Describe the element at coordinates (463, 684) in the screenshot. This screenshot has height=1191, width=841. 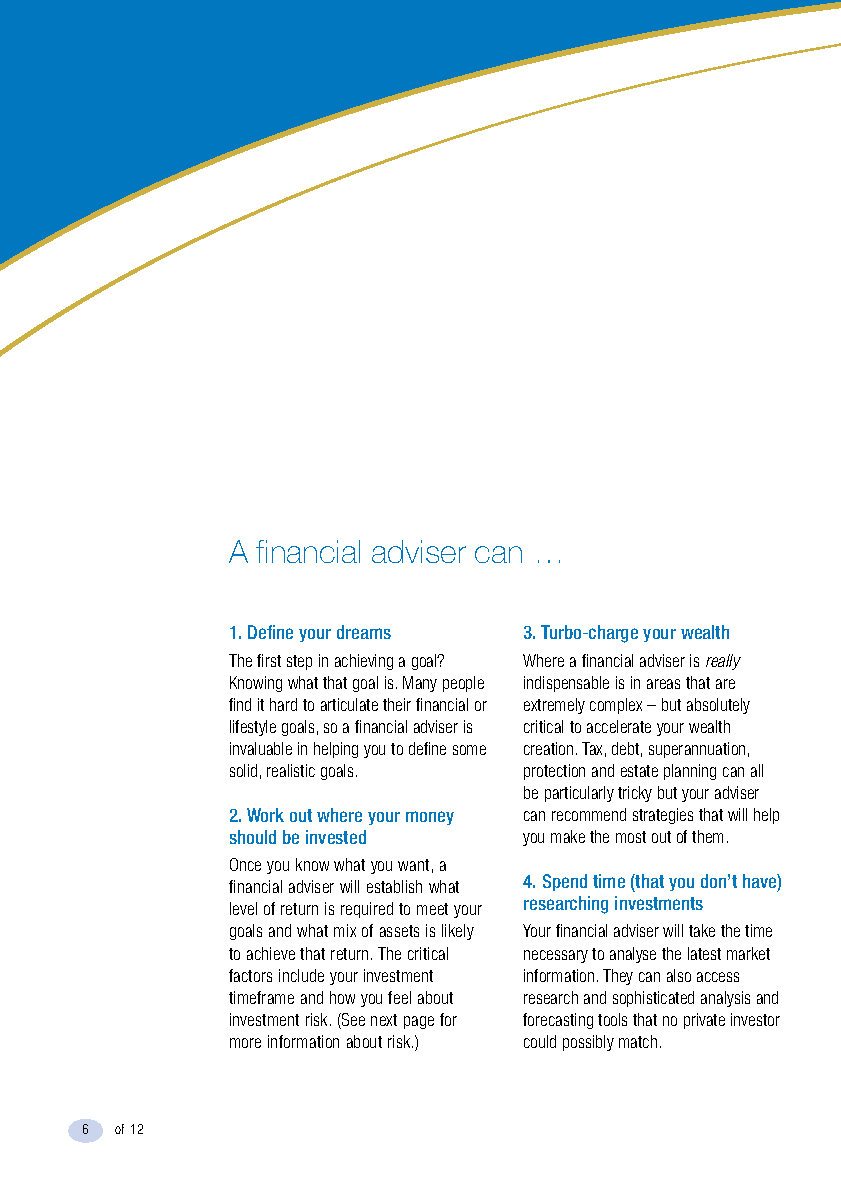
I see `people` at that location.
